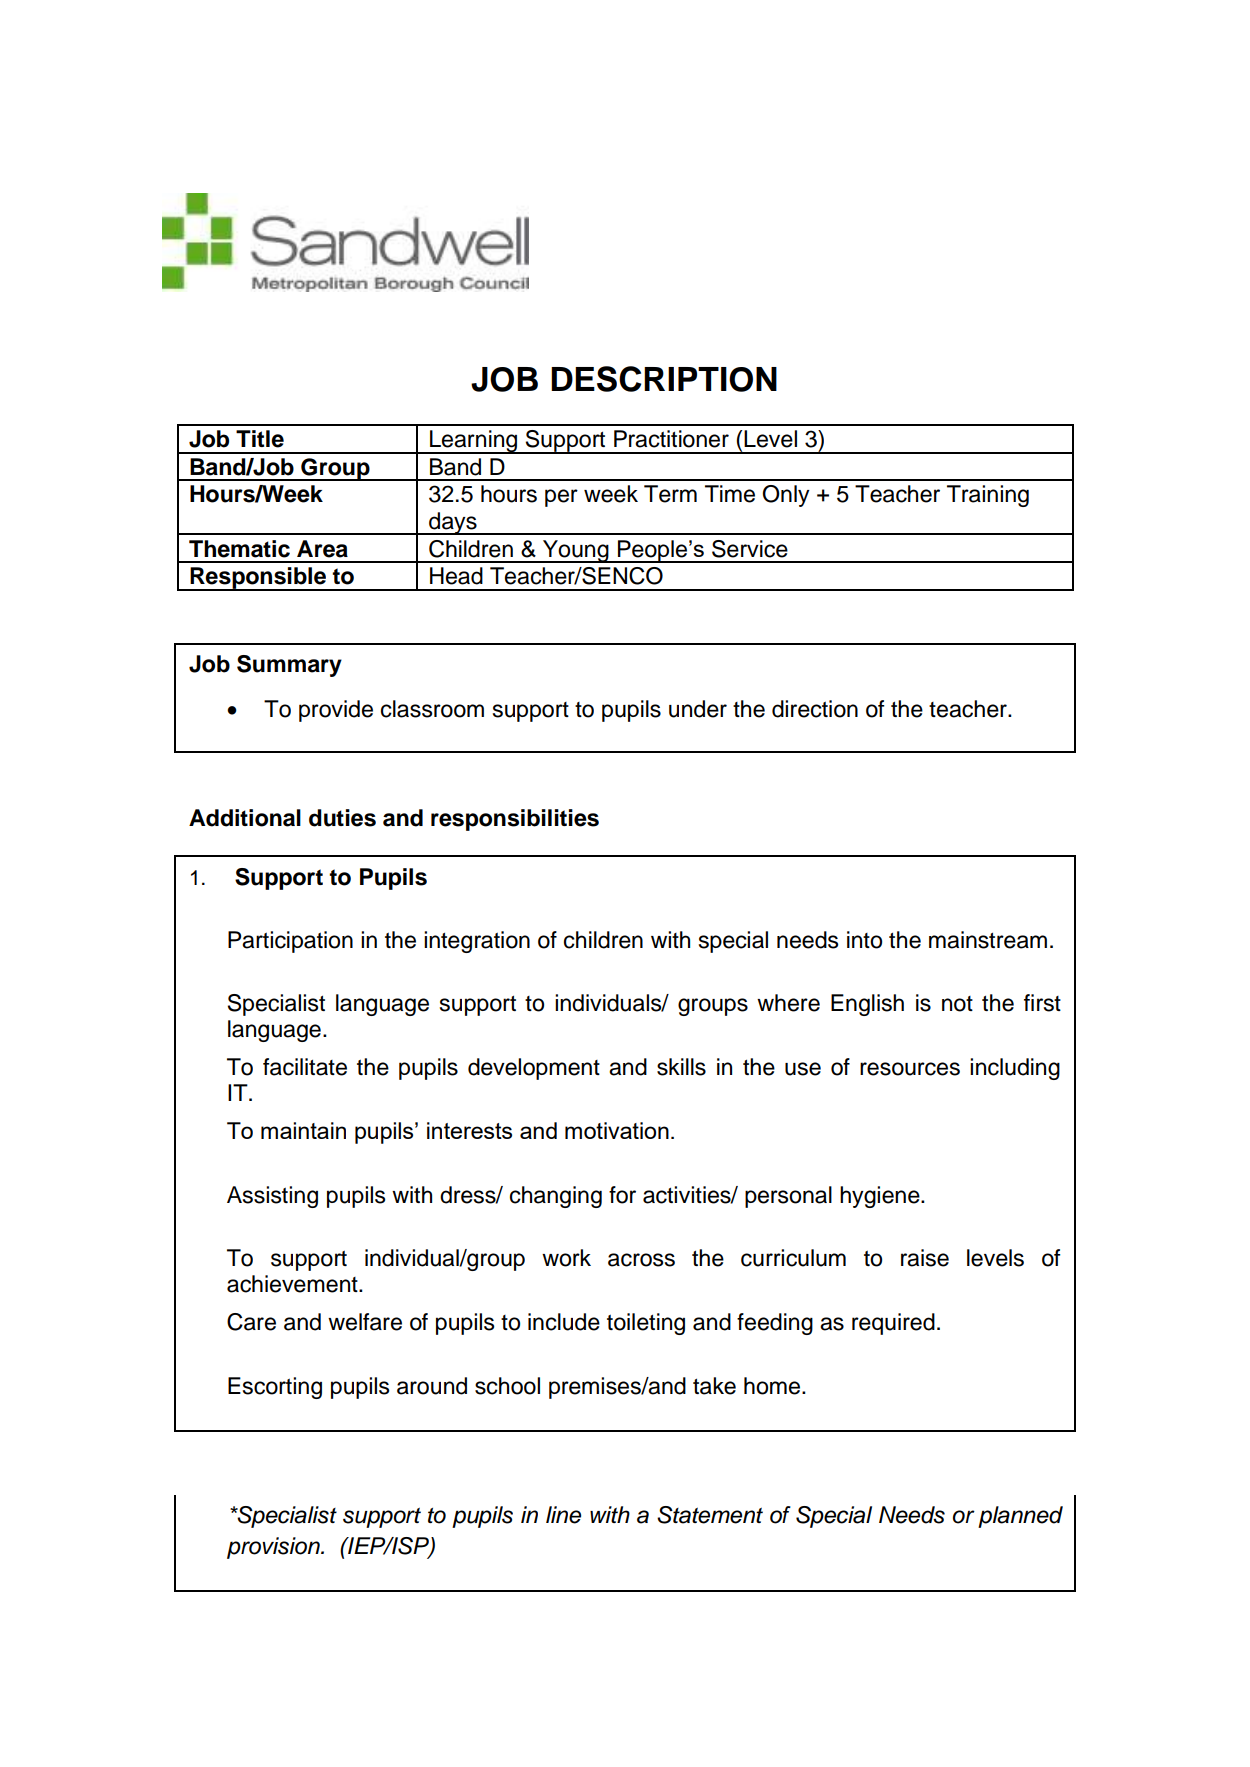 This document has width=1250, height=1767. I want to click on provide, so click(336, 711).
